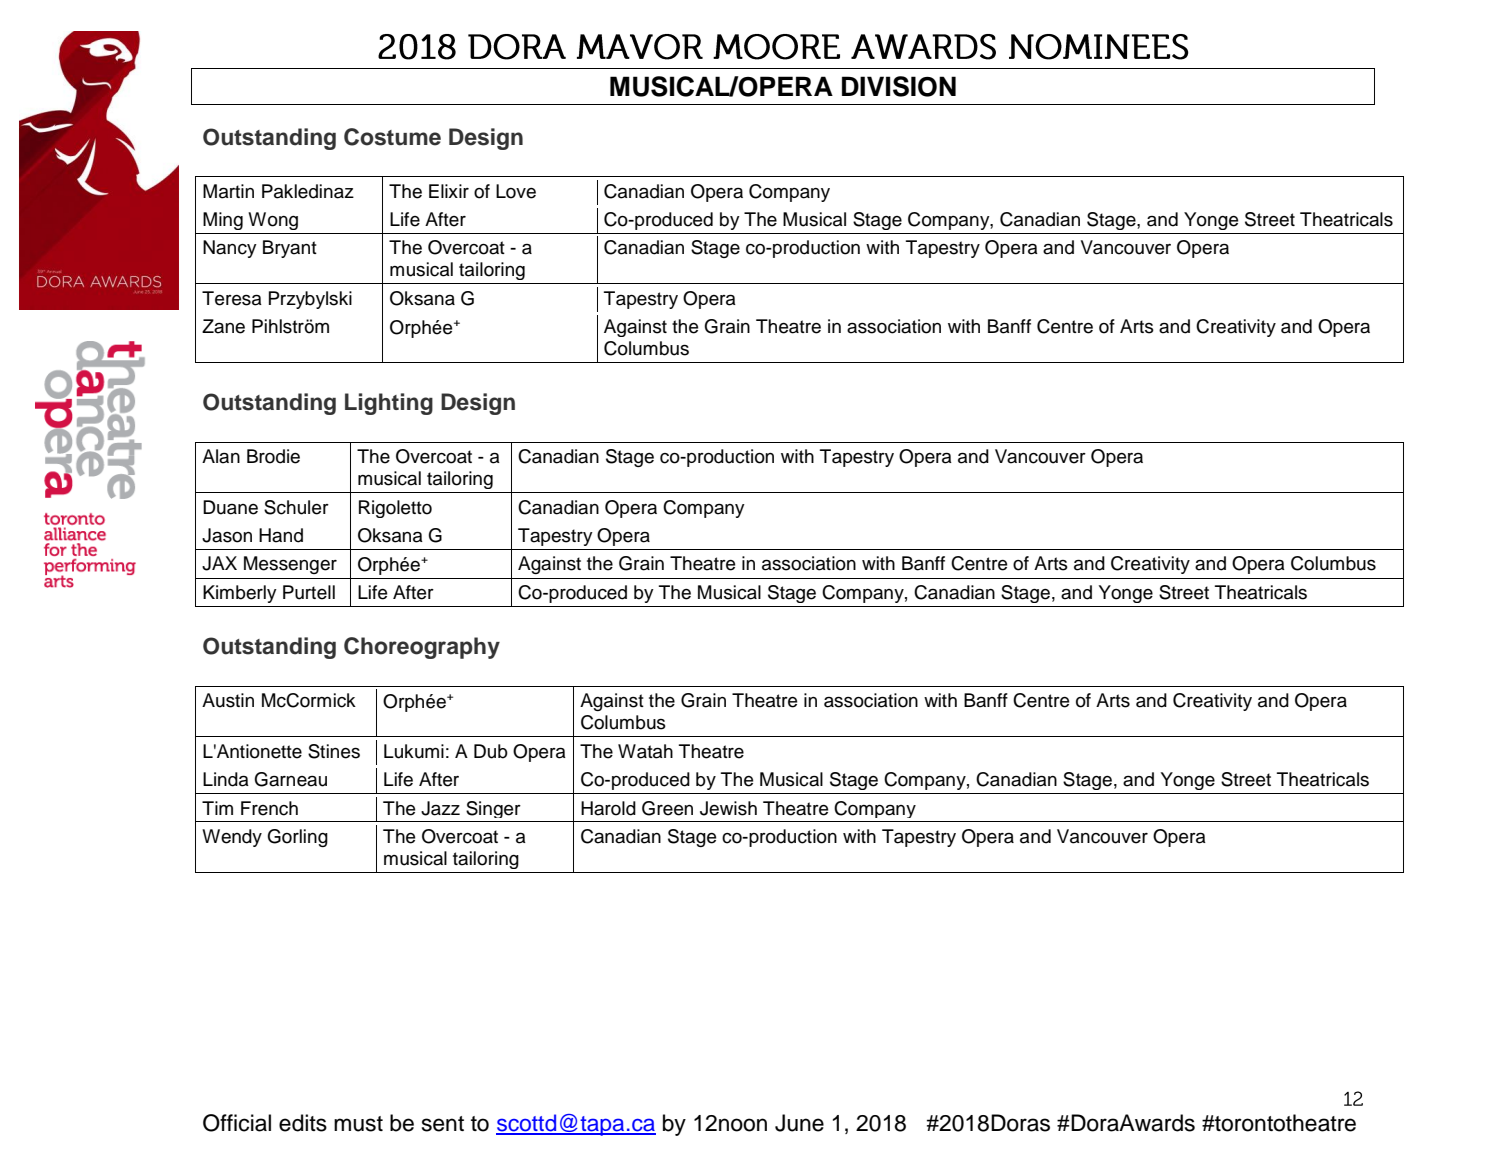 The height and width of the page is (1166, 1509). What do you see at coordinates (899, 86) in the page?
I see `DIVISION` at bounding box center [899, 86].
